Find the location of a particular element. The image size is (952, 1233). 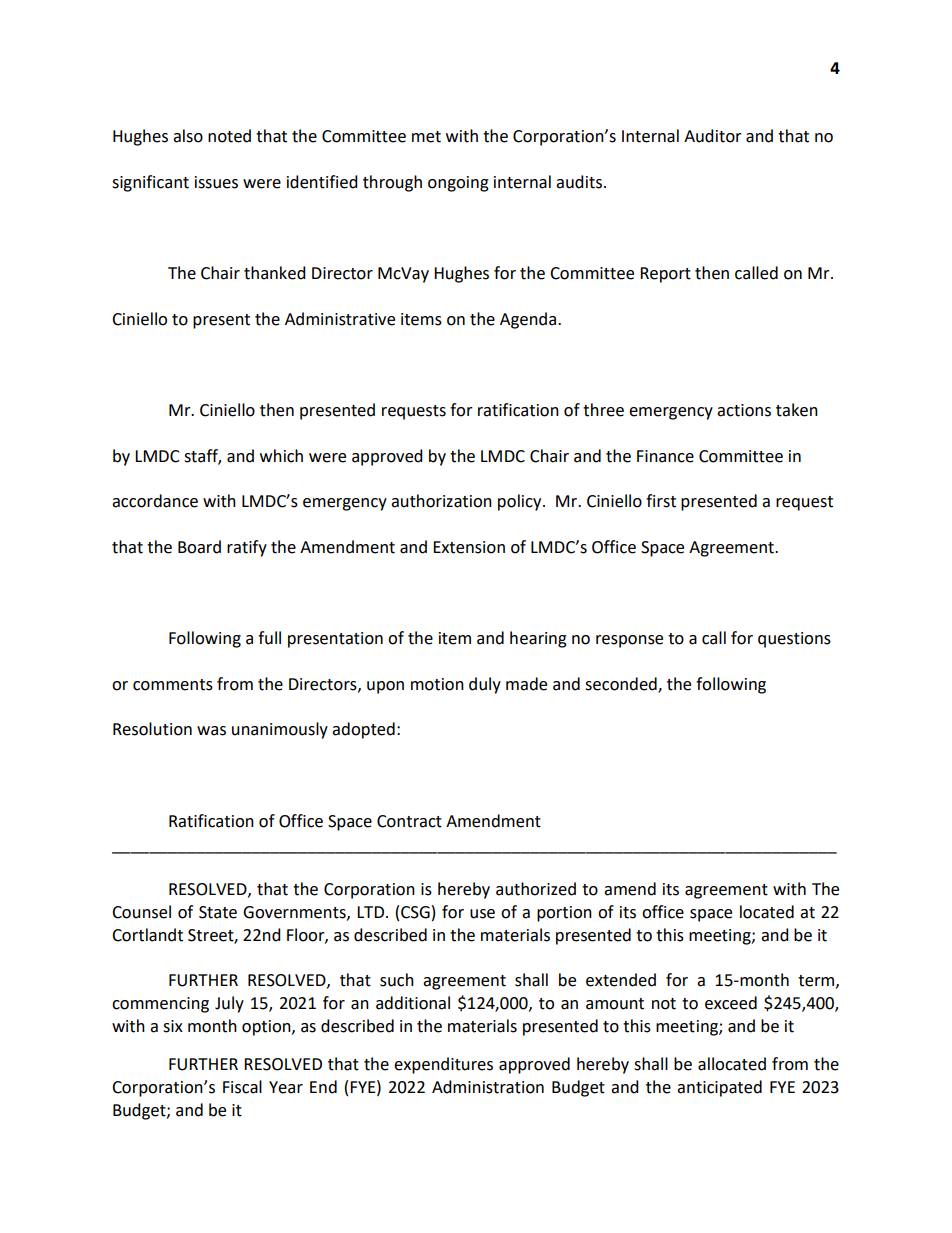

ongoing is located at coordinates (458, 184).
